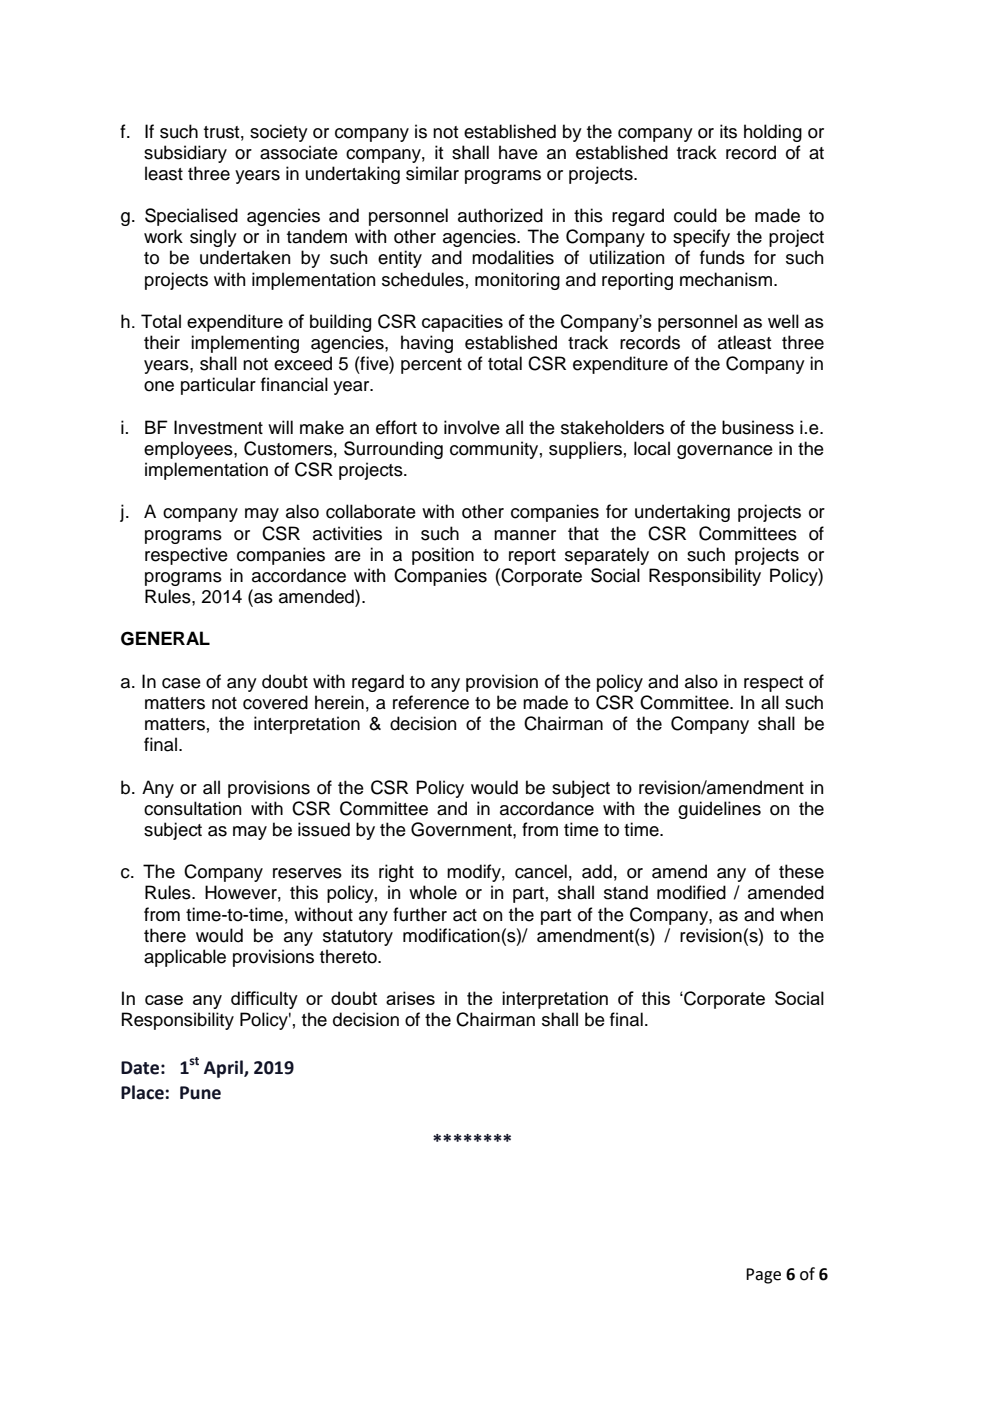 The width and height of the page is (996, 1408). I want to click on covered, so click(275, 702).
